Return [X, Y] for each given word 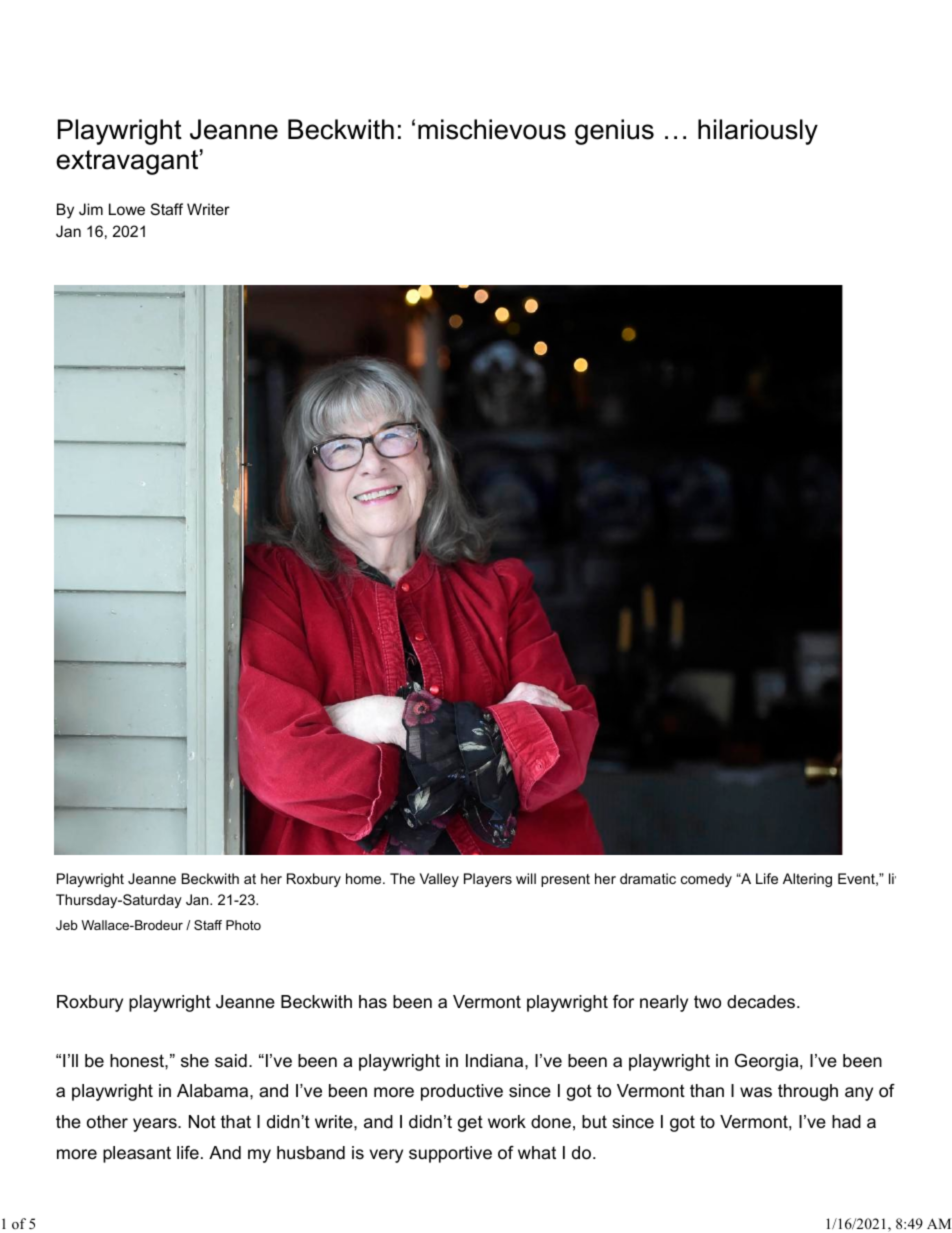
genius [614, 132]
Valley [439, 880]
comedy [706, 880]
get [470, 1123]
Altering [807, 880]
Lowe [127, 209]
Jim [91, 209]
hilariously [758, 132]
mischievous [492, 129]
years [156, 1125]
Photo [243, 925]
